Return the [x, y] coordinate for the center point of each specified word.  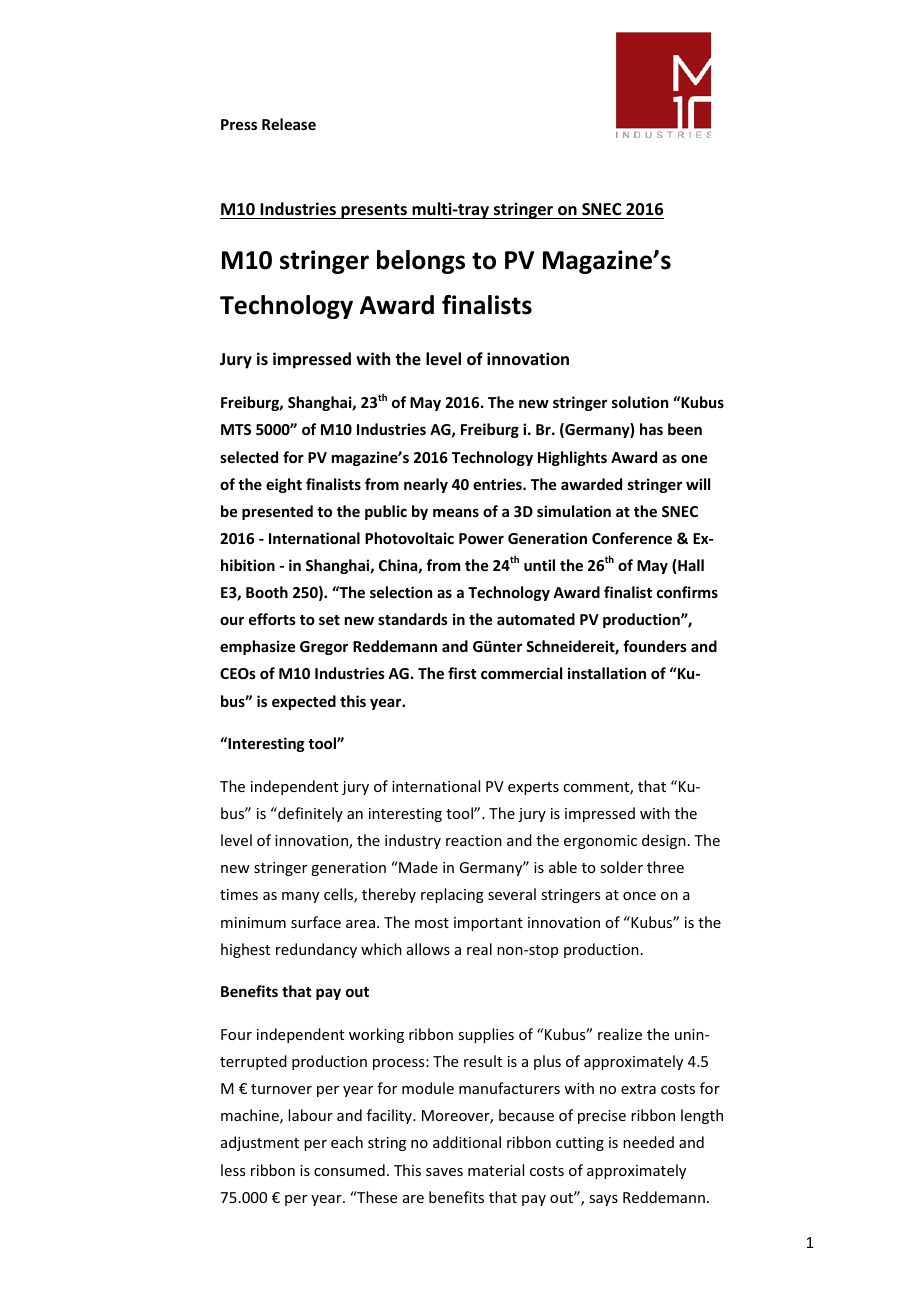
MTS [236, 429]
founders [655, 646]
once [639, 896]
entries [498, 484]
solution [640, 402]
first [462, 673]
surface [316, 922]
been [685, 429]
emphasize [257, 647]
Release [289, 124]
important [488, 924]
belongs [421, 262]
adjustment [260, 1143]
